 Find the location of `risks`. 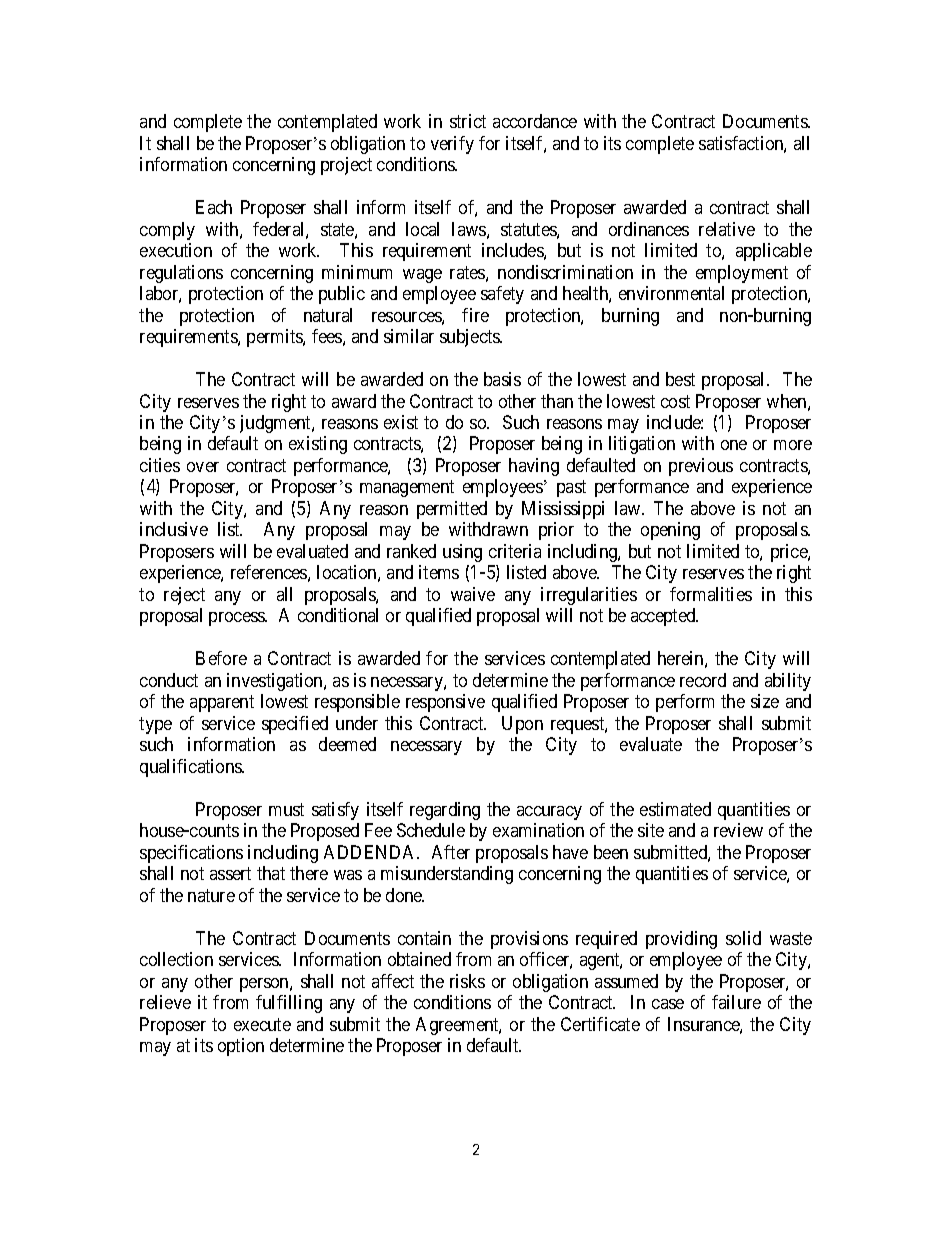

risks is located at coordinates (467, 981).
